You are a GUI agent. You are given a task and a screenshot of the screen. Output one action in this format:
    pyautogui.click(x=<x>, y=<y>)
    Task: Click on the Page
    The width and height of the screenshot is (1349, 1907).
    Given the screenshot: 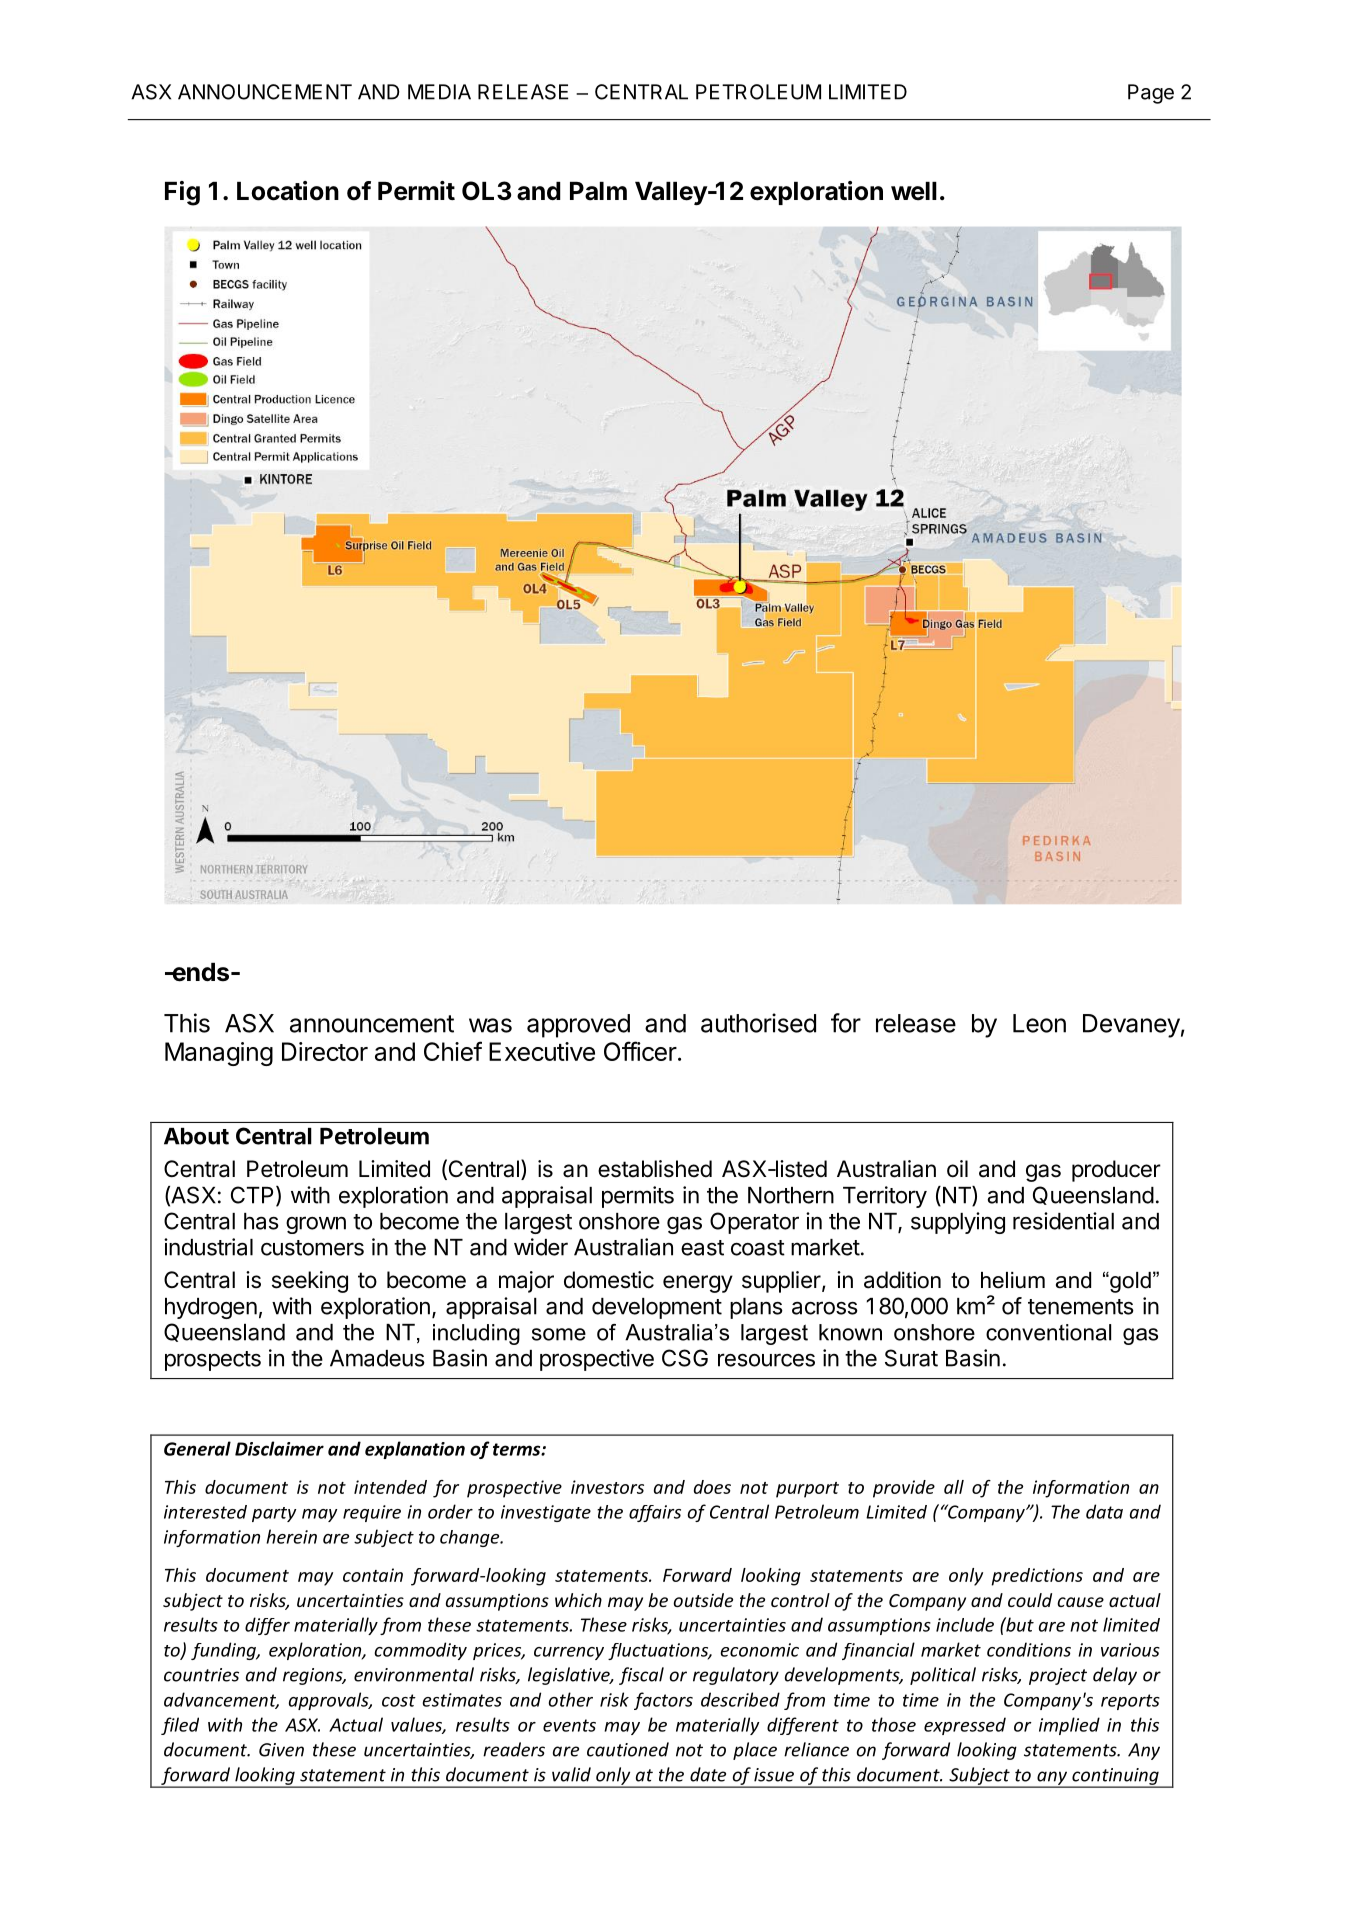 What is the action you would take?
    pyautogui.click(x=1151, y=94)
